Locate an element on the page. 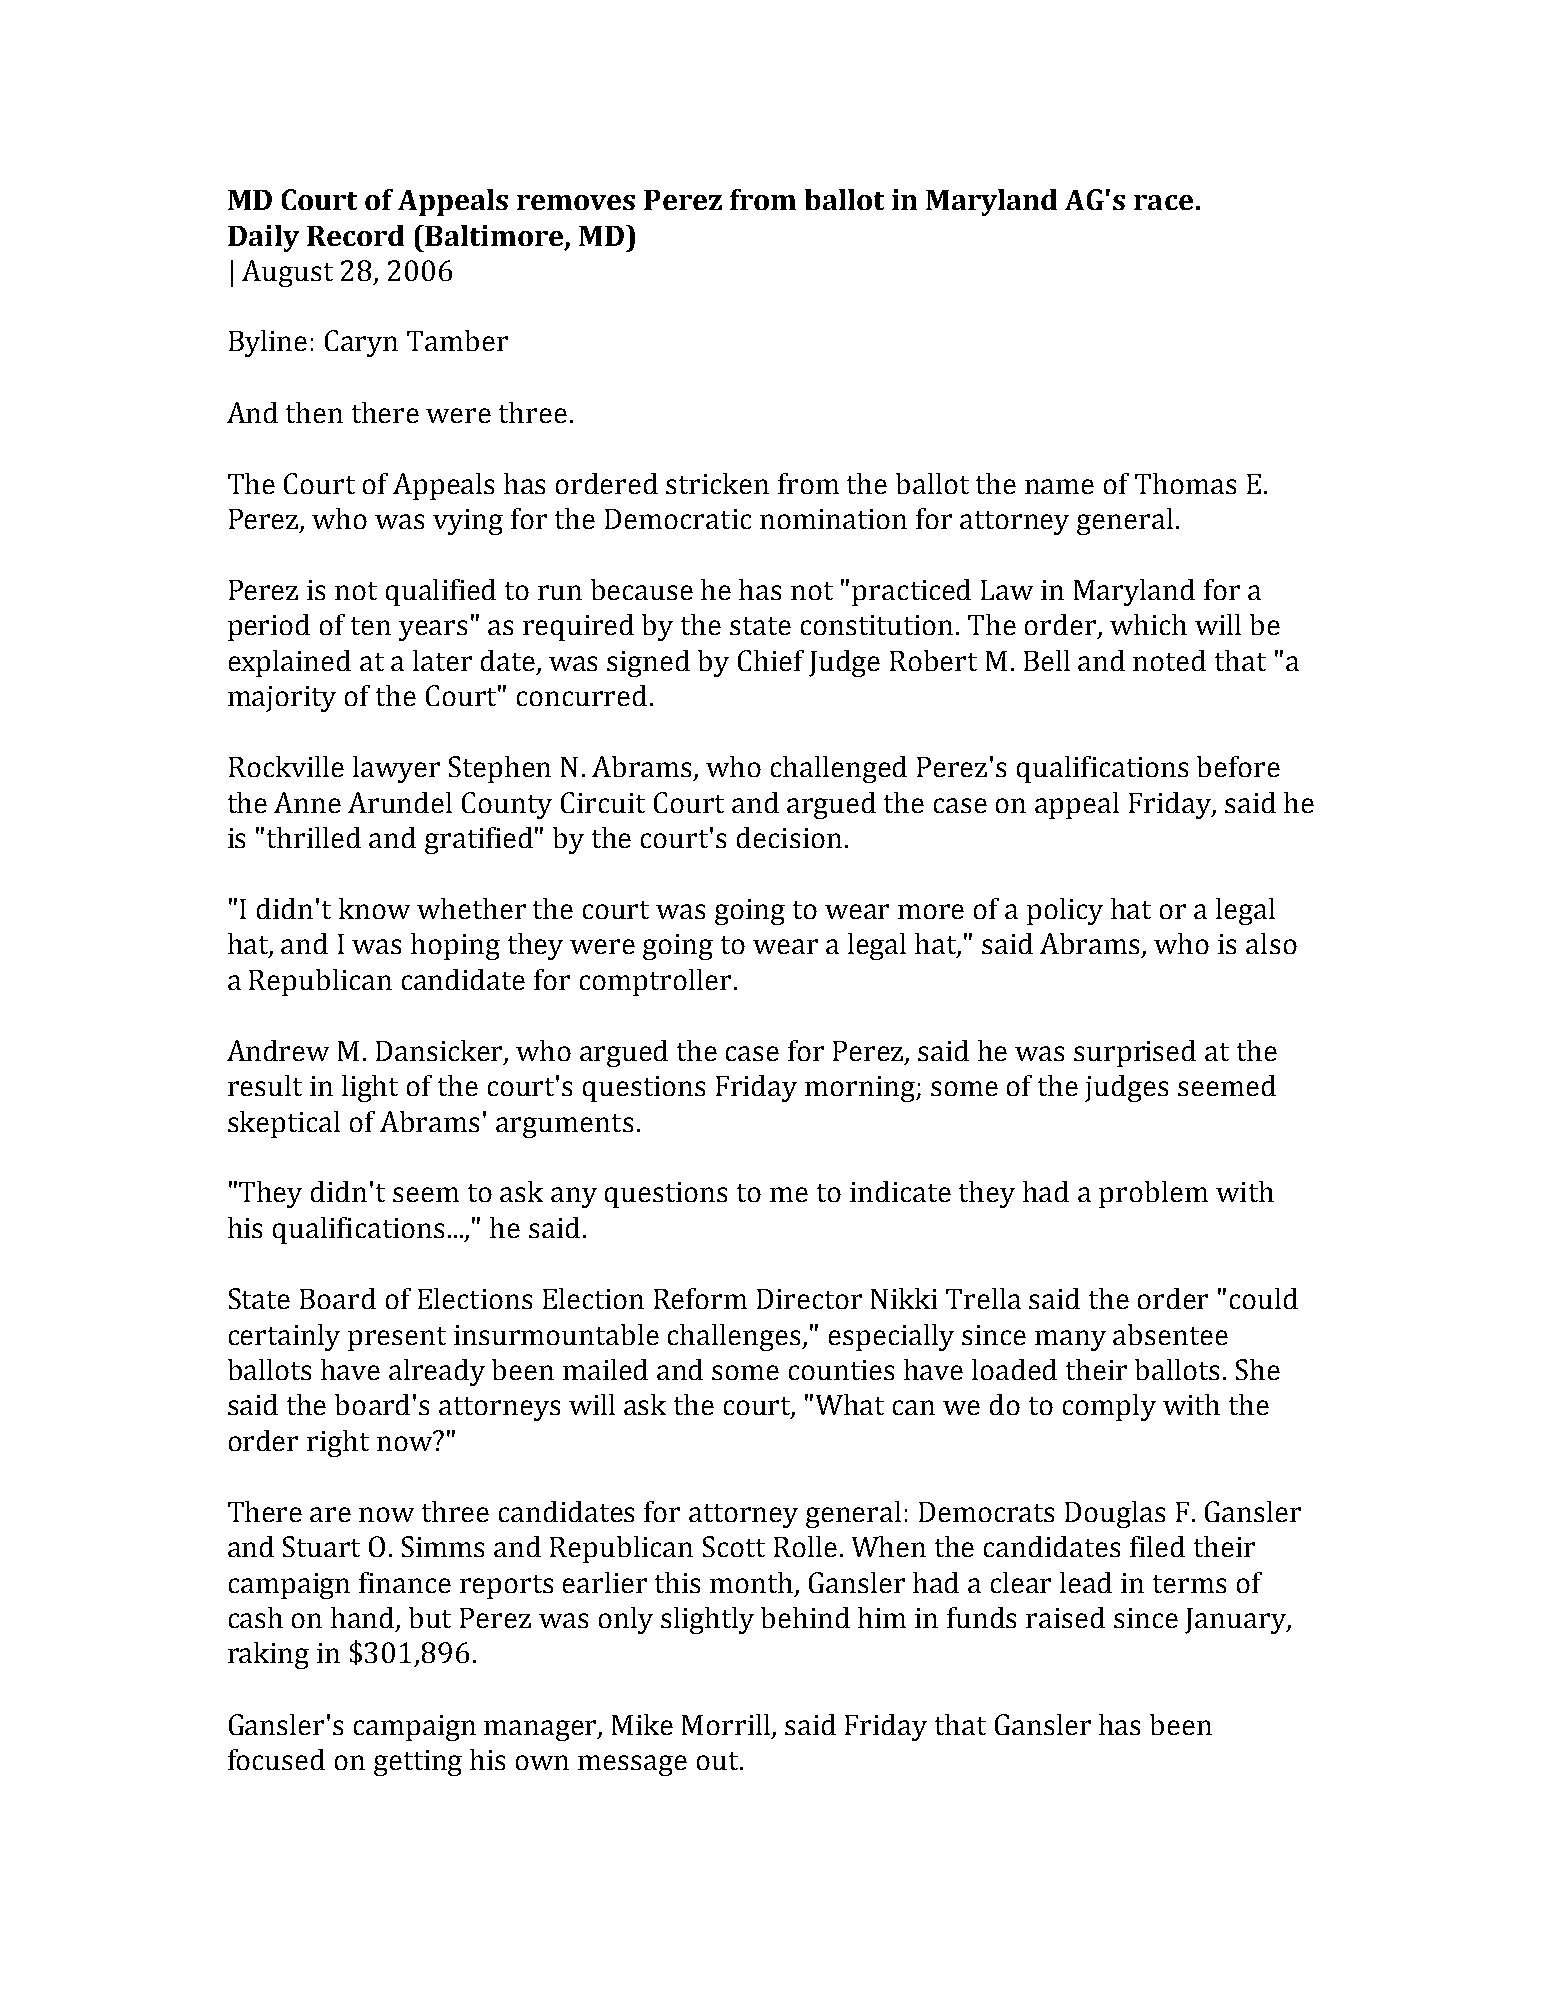  skeptical is located at coordinates (284, 1124).
